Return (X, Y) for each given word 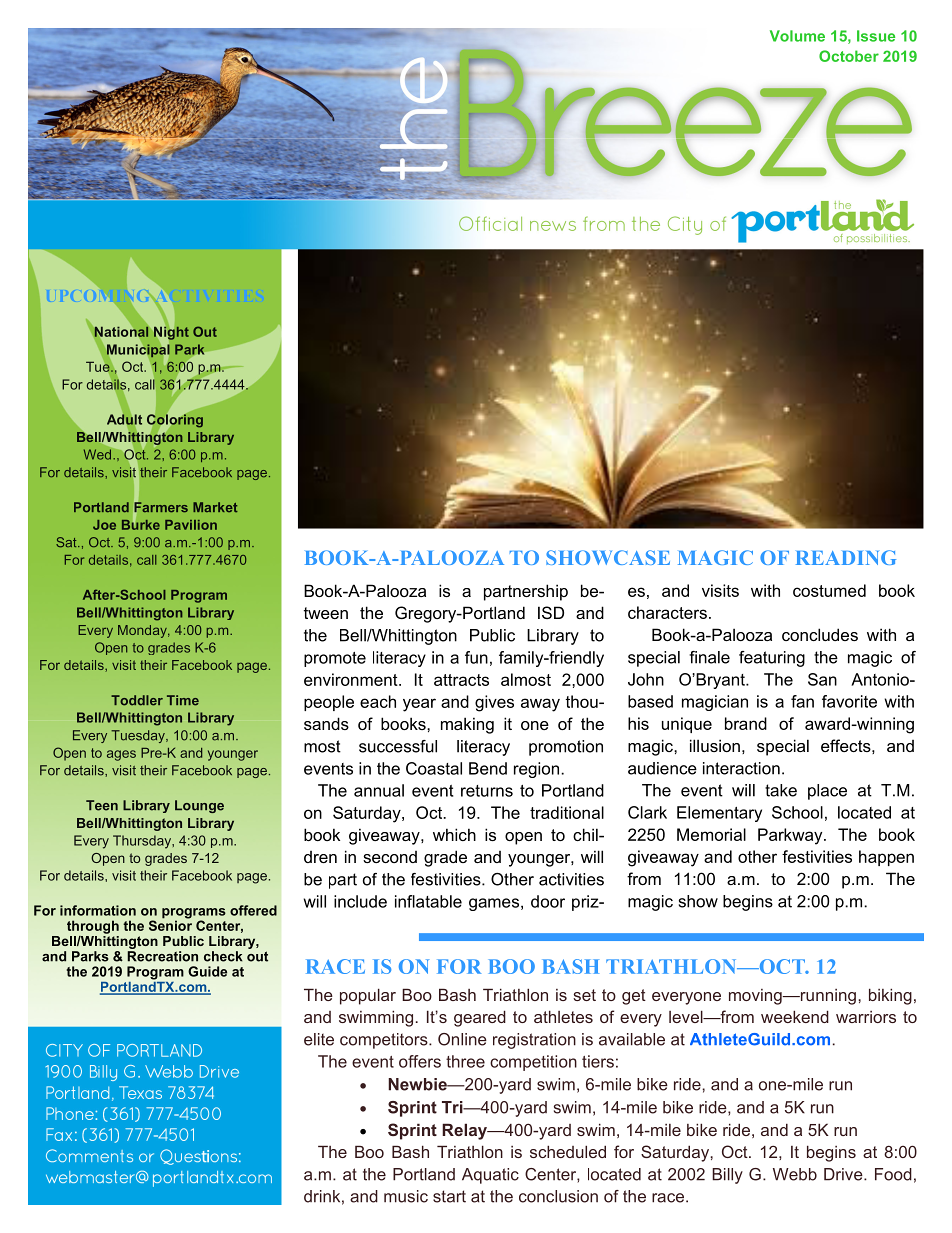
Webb (795, 1174)
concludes (820, 634)
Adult (124, 419)
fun (476, 657)
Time (183, 700)
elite (319, 1039)
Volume (797, 36)
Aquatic (490, 1176)
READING (846, 557)
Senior (170, 924)
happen (886, 858)
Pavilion (191, 525)
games (494, 904)
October (849, 56)
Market (215, 507)
